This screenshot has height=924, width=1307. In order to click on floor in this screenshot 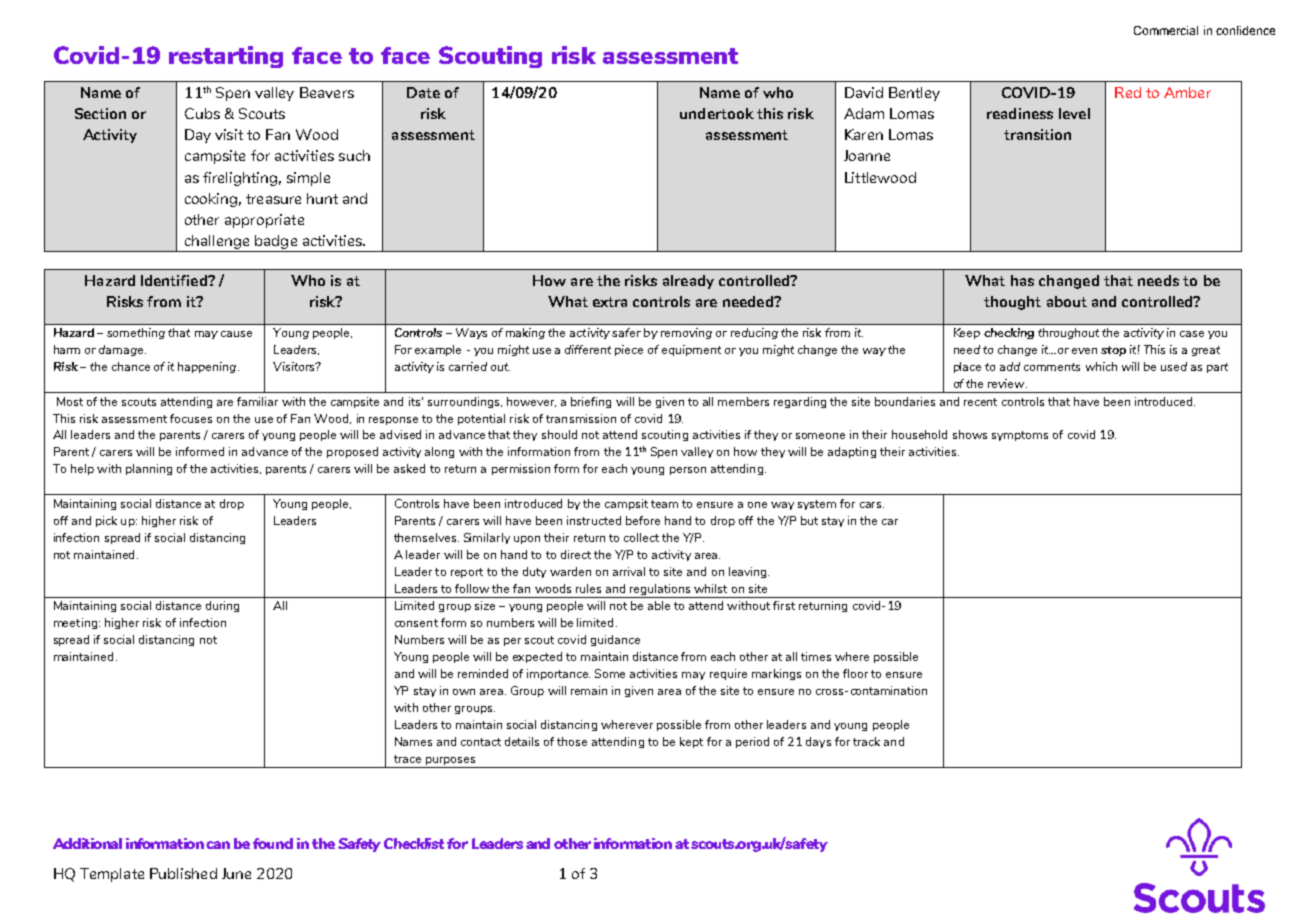, I will do `click(855, 673)`.
